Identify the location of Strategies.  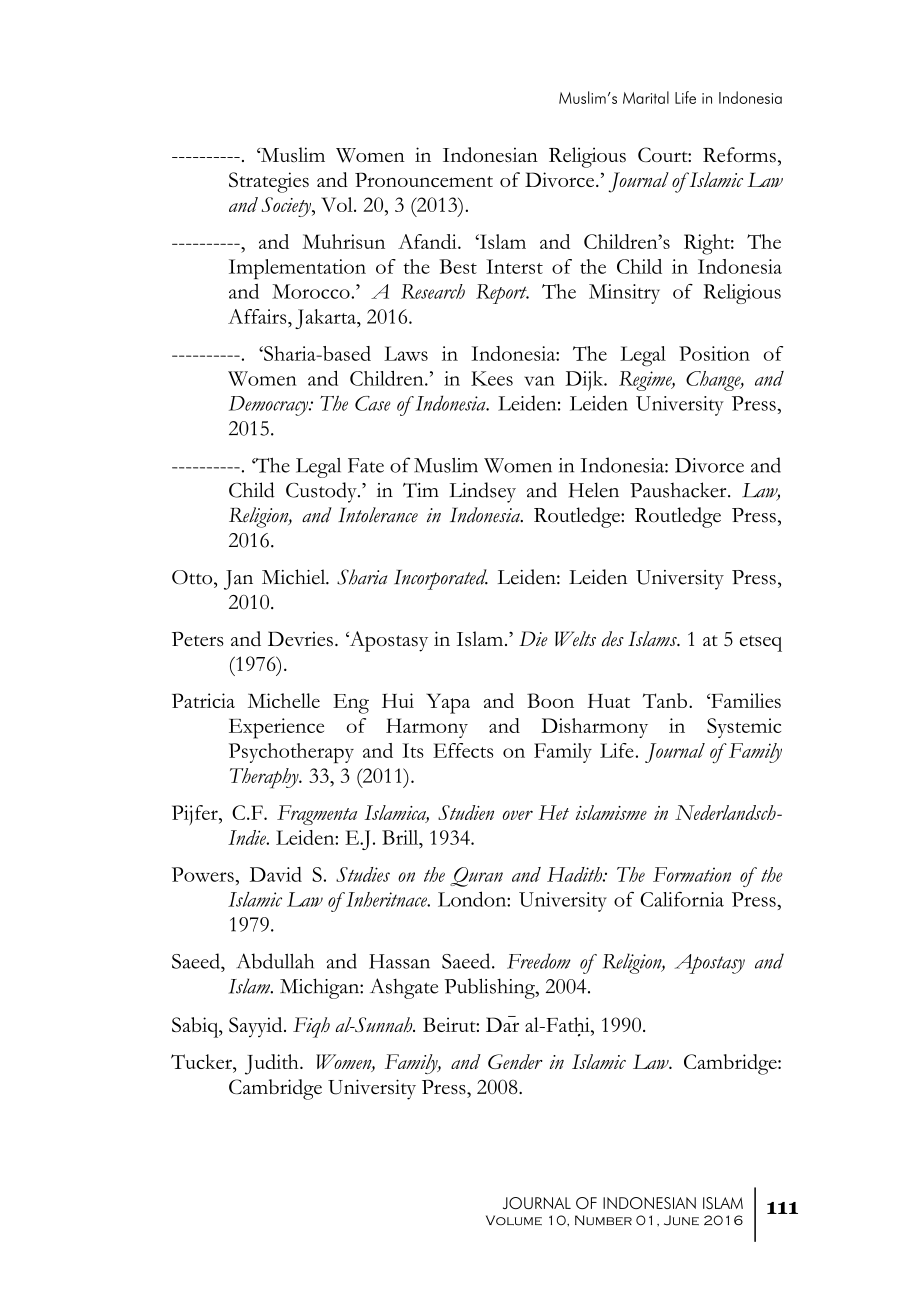
(269, 182).
